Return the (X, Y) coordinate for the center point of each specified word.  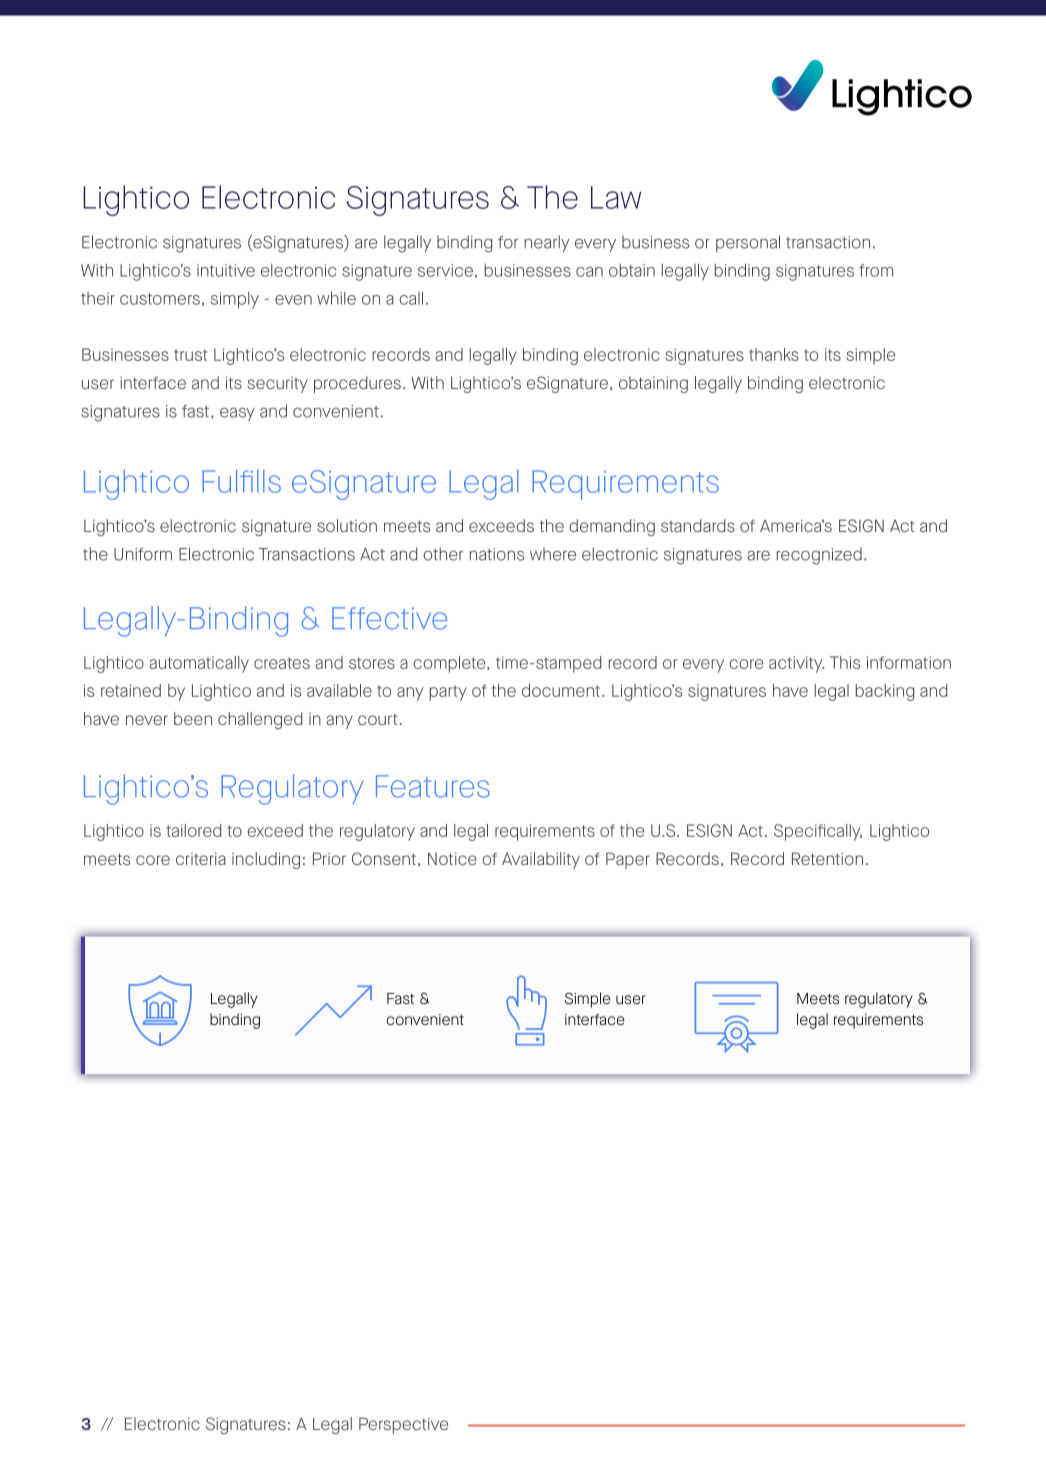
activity (796, 664)
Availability (541, 860)
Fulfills (241, 481)
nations (497, 554)
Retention (827, 858)
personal (748, 243)
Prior (329, 858)
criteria (201, 859)
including (266, 860)
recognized (819, 556)
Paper (628, 860)
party (448, 693)
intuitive (226, 270)
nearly (547, 243)
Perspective (403, 1425)
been (193, 718)
